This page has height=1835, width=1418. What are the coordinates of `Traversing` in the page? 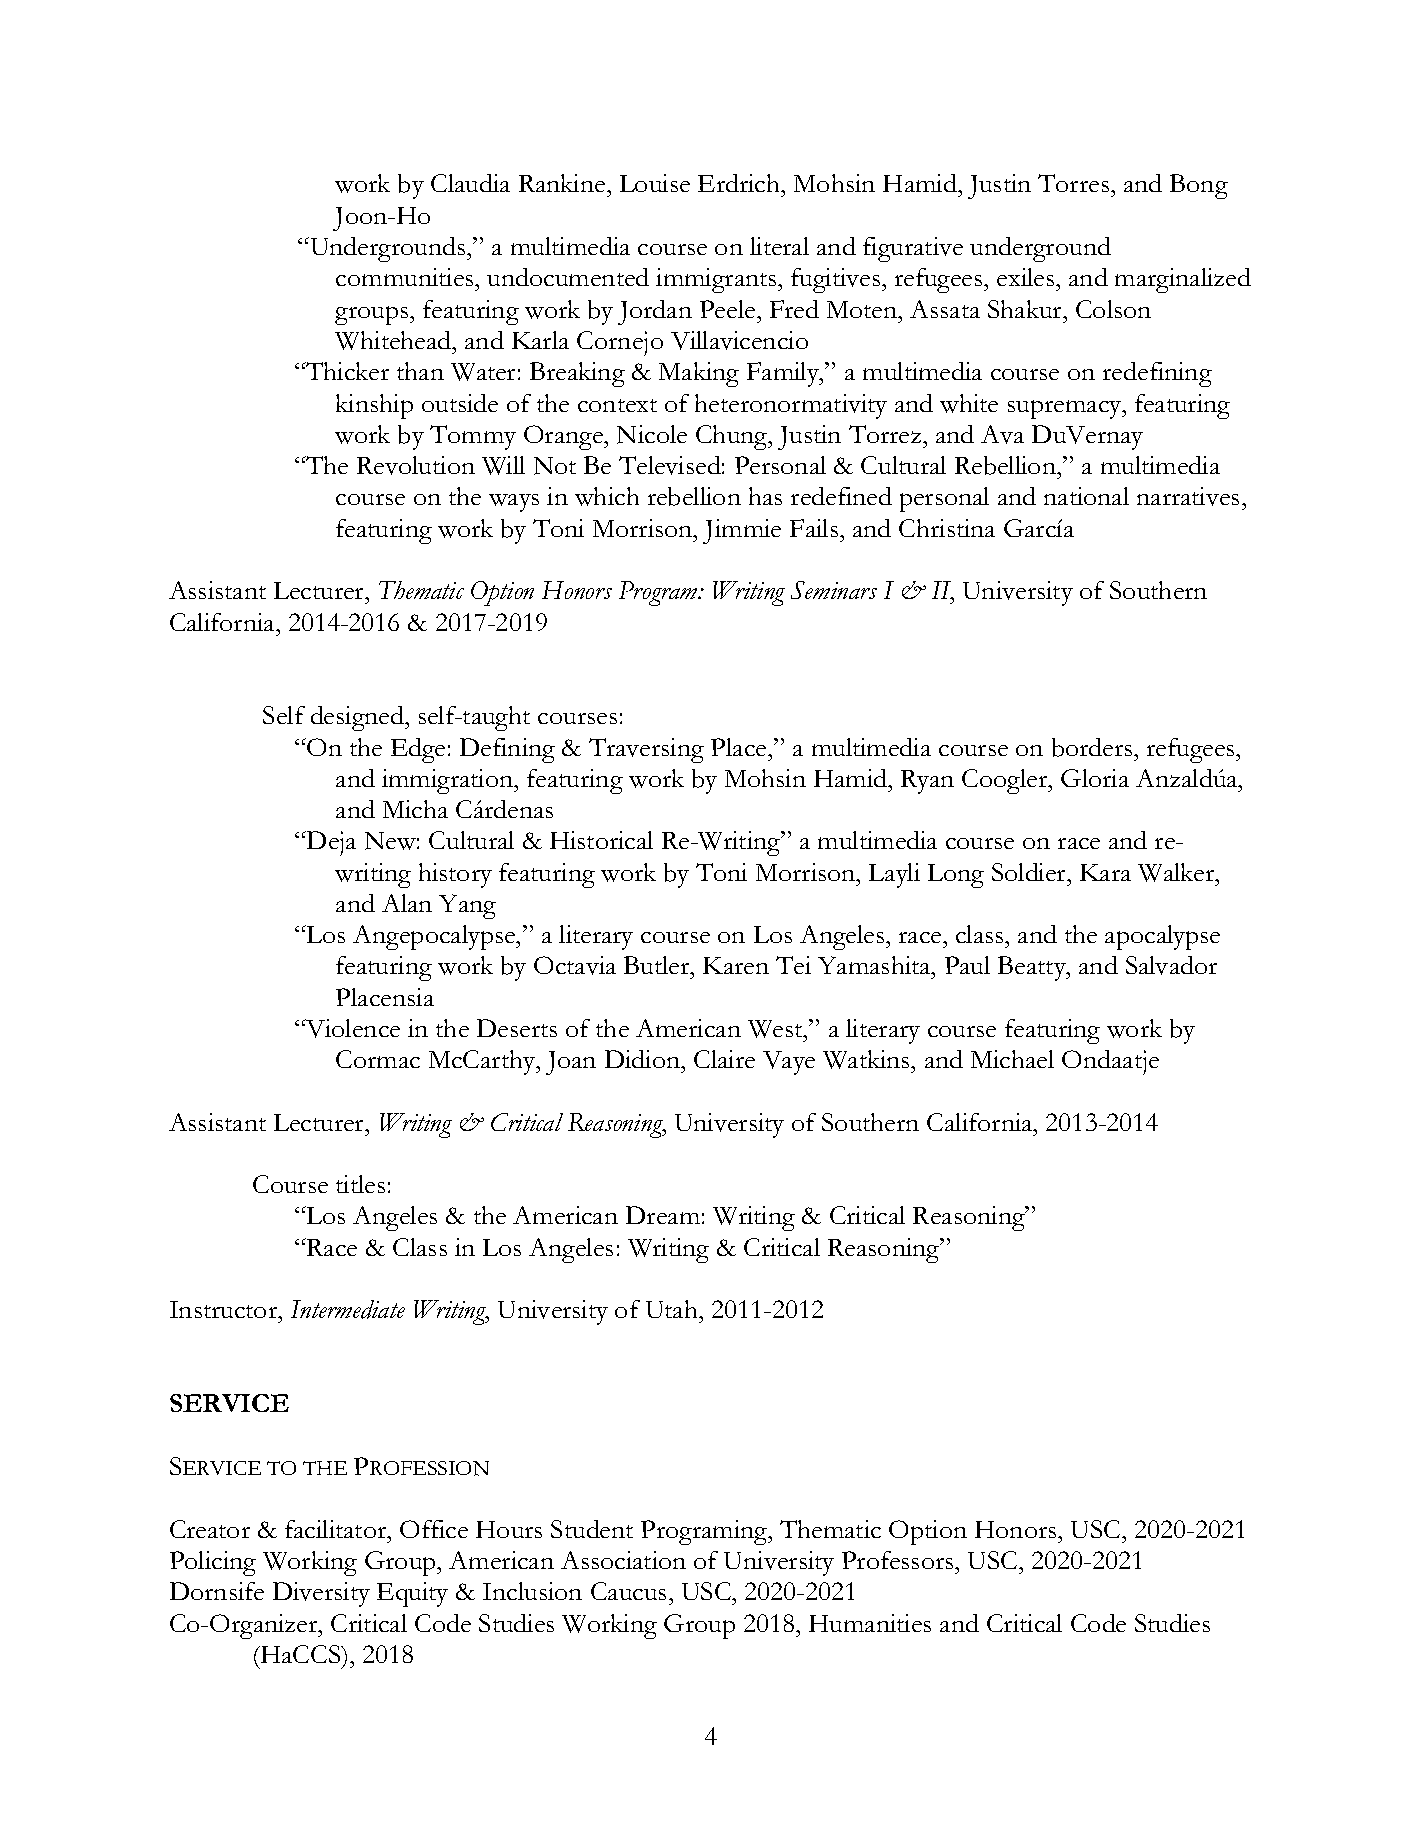 It's located at (646, 750).
